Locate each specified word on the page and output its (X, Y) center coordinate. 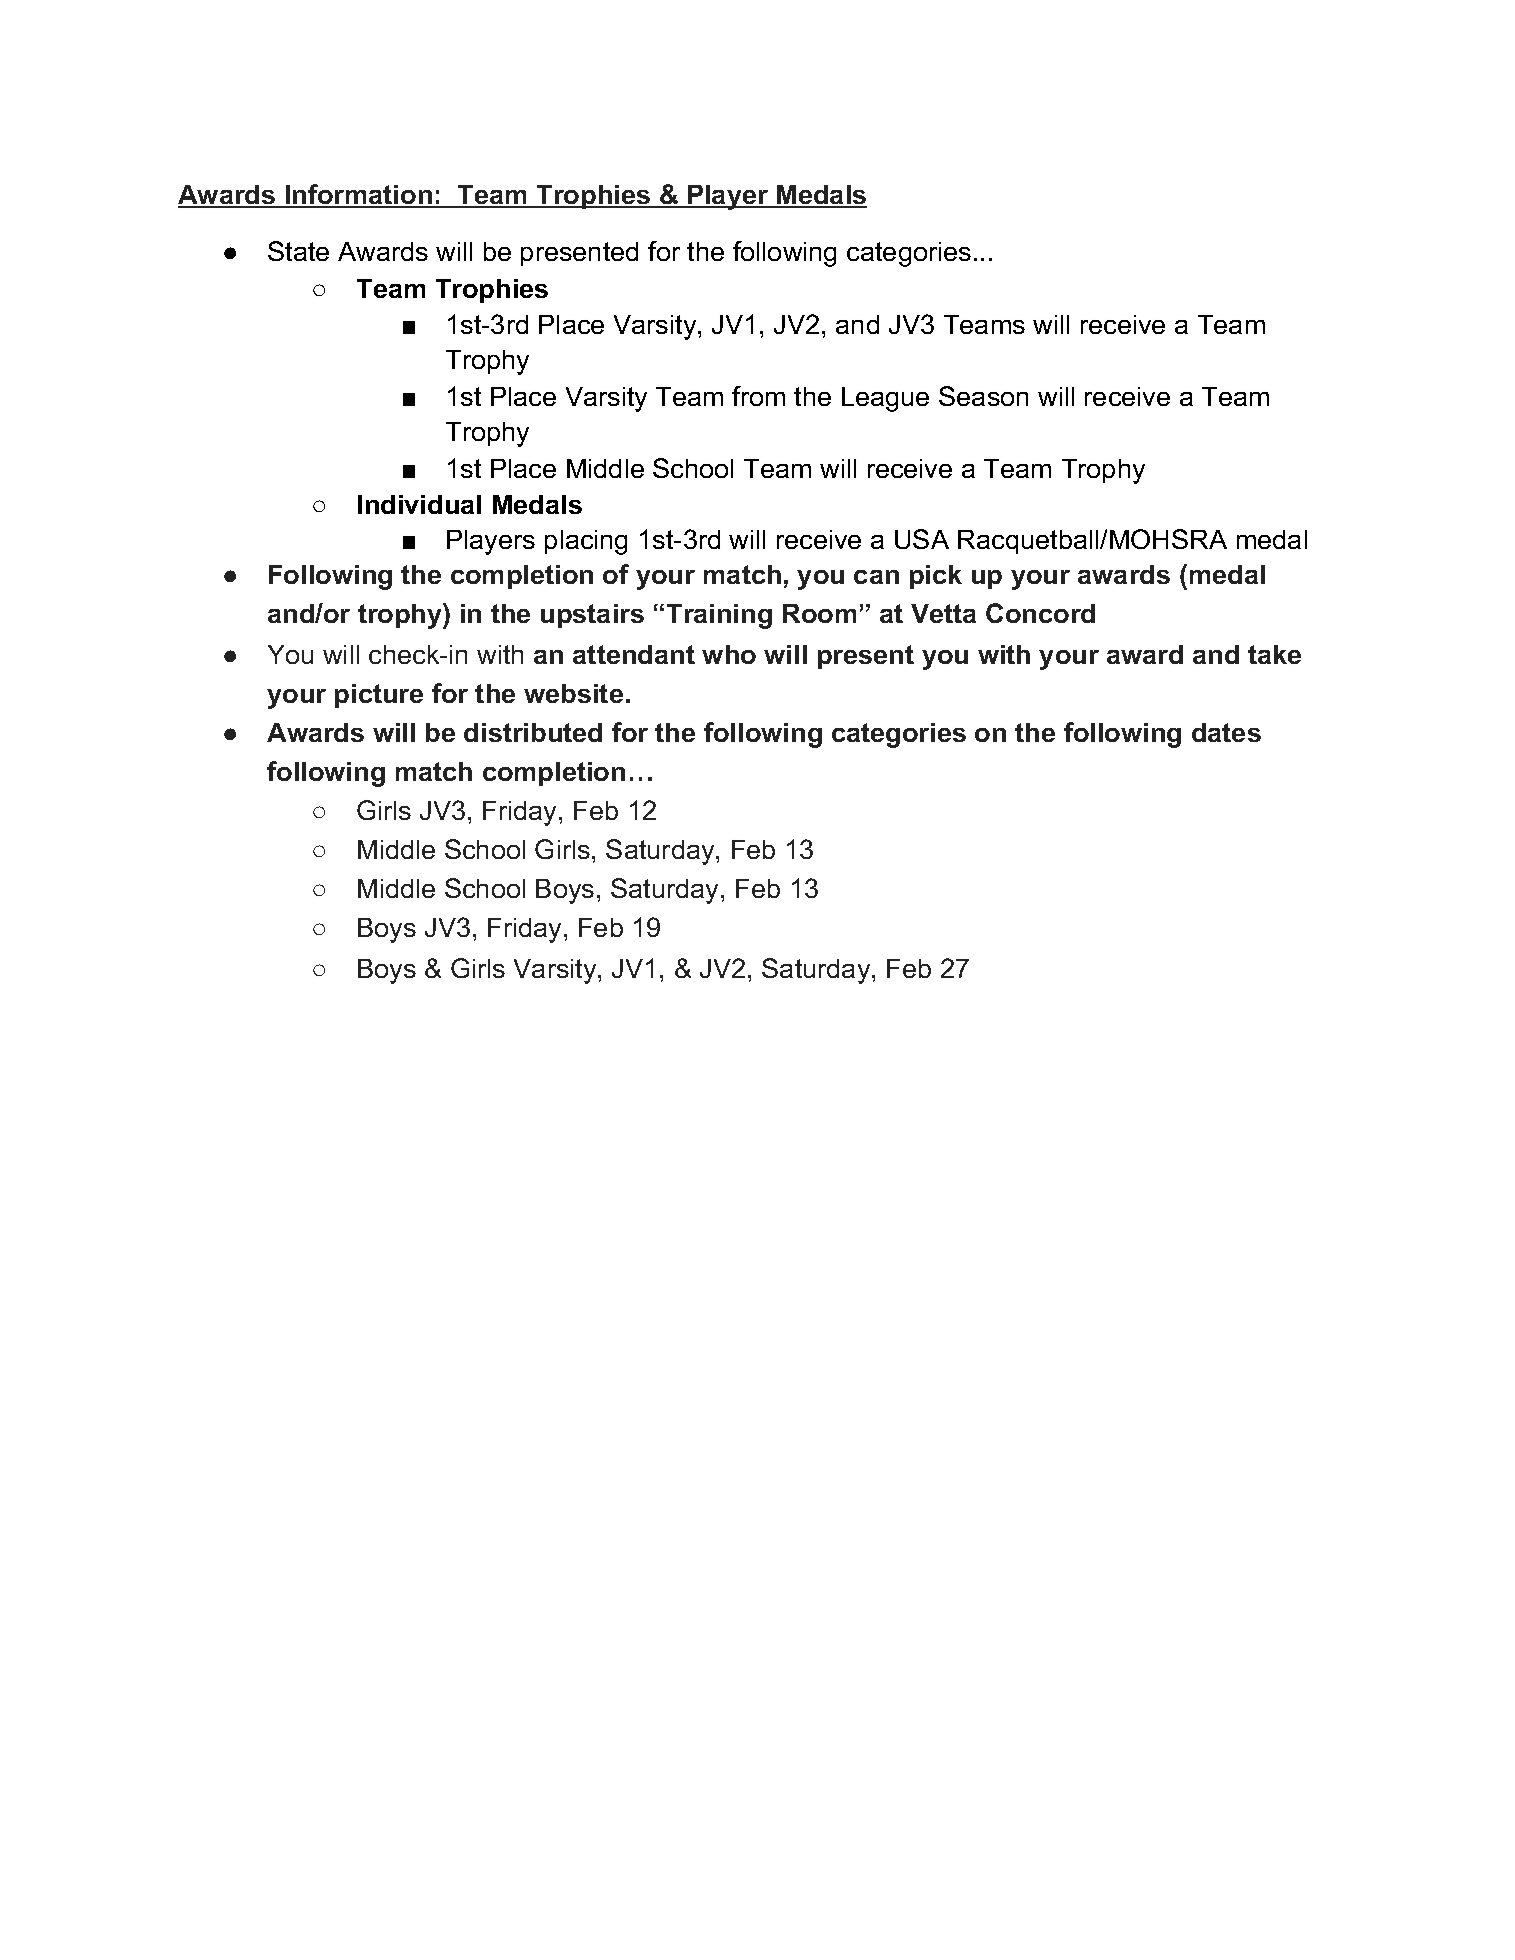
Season (983, 396)
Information (358, 195)
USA (922, 539)
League (885, 399)
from (758, 396)
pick (936, 577)
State (298, 251)
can (876, 577)
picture (379, 696)
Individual (419, 504)
